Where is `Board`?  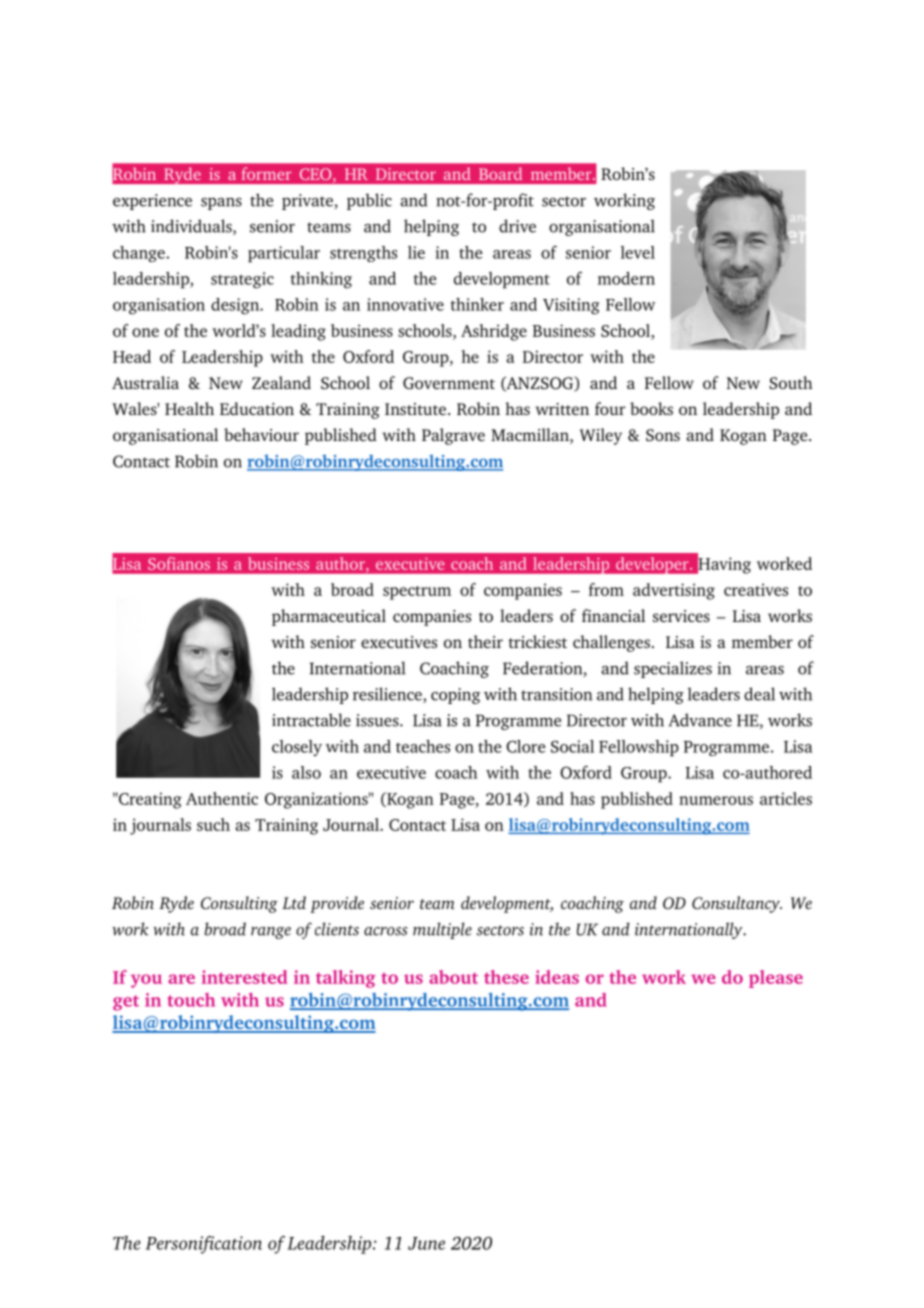
Board is located at coordinates (500, 173).
